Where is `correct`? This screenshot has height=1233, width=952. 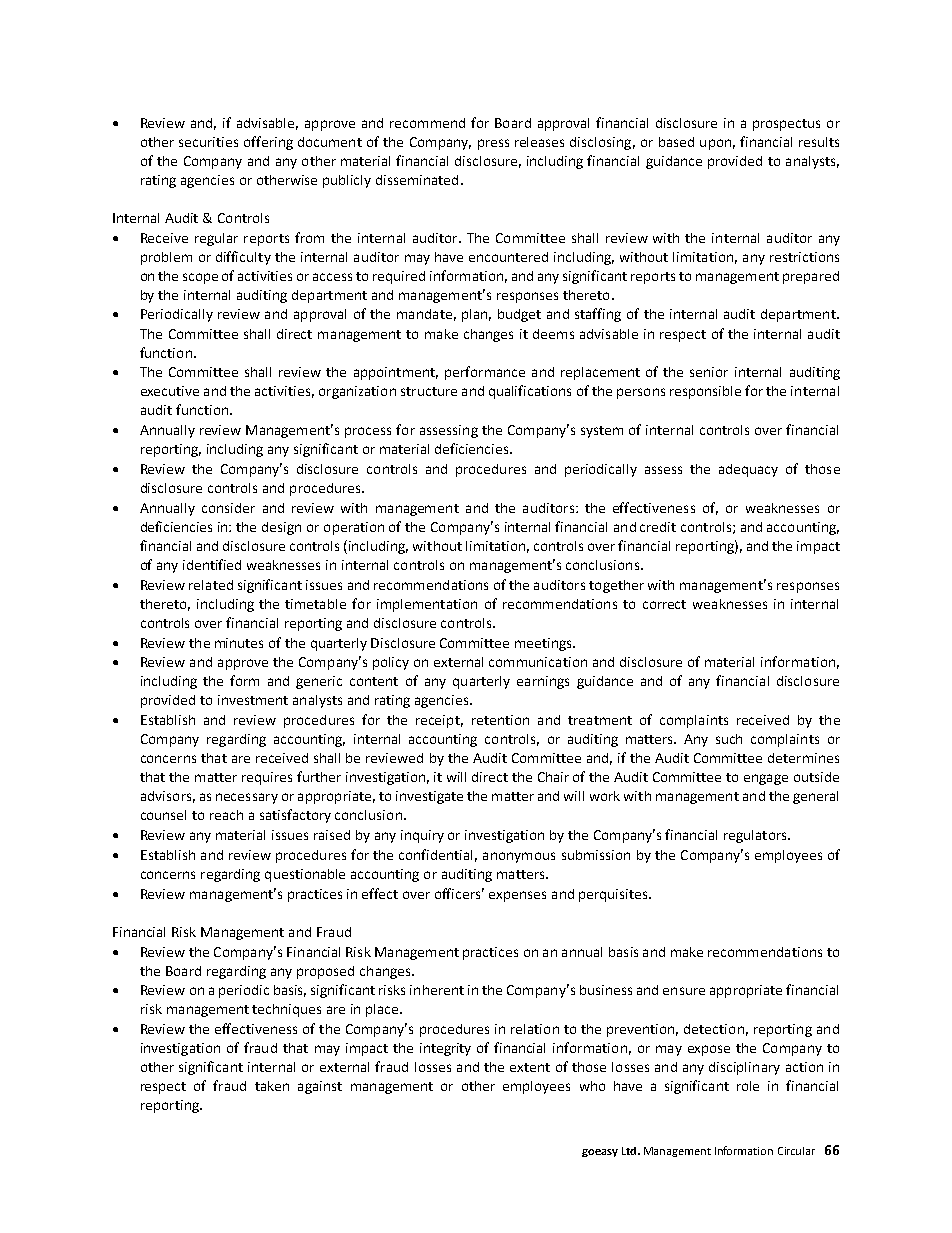 correct is located at coordinates (664, 604).
